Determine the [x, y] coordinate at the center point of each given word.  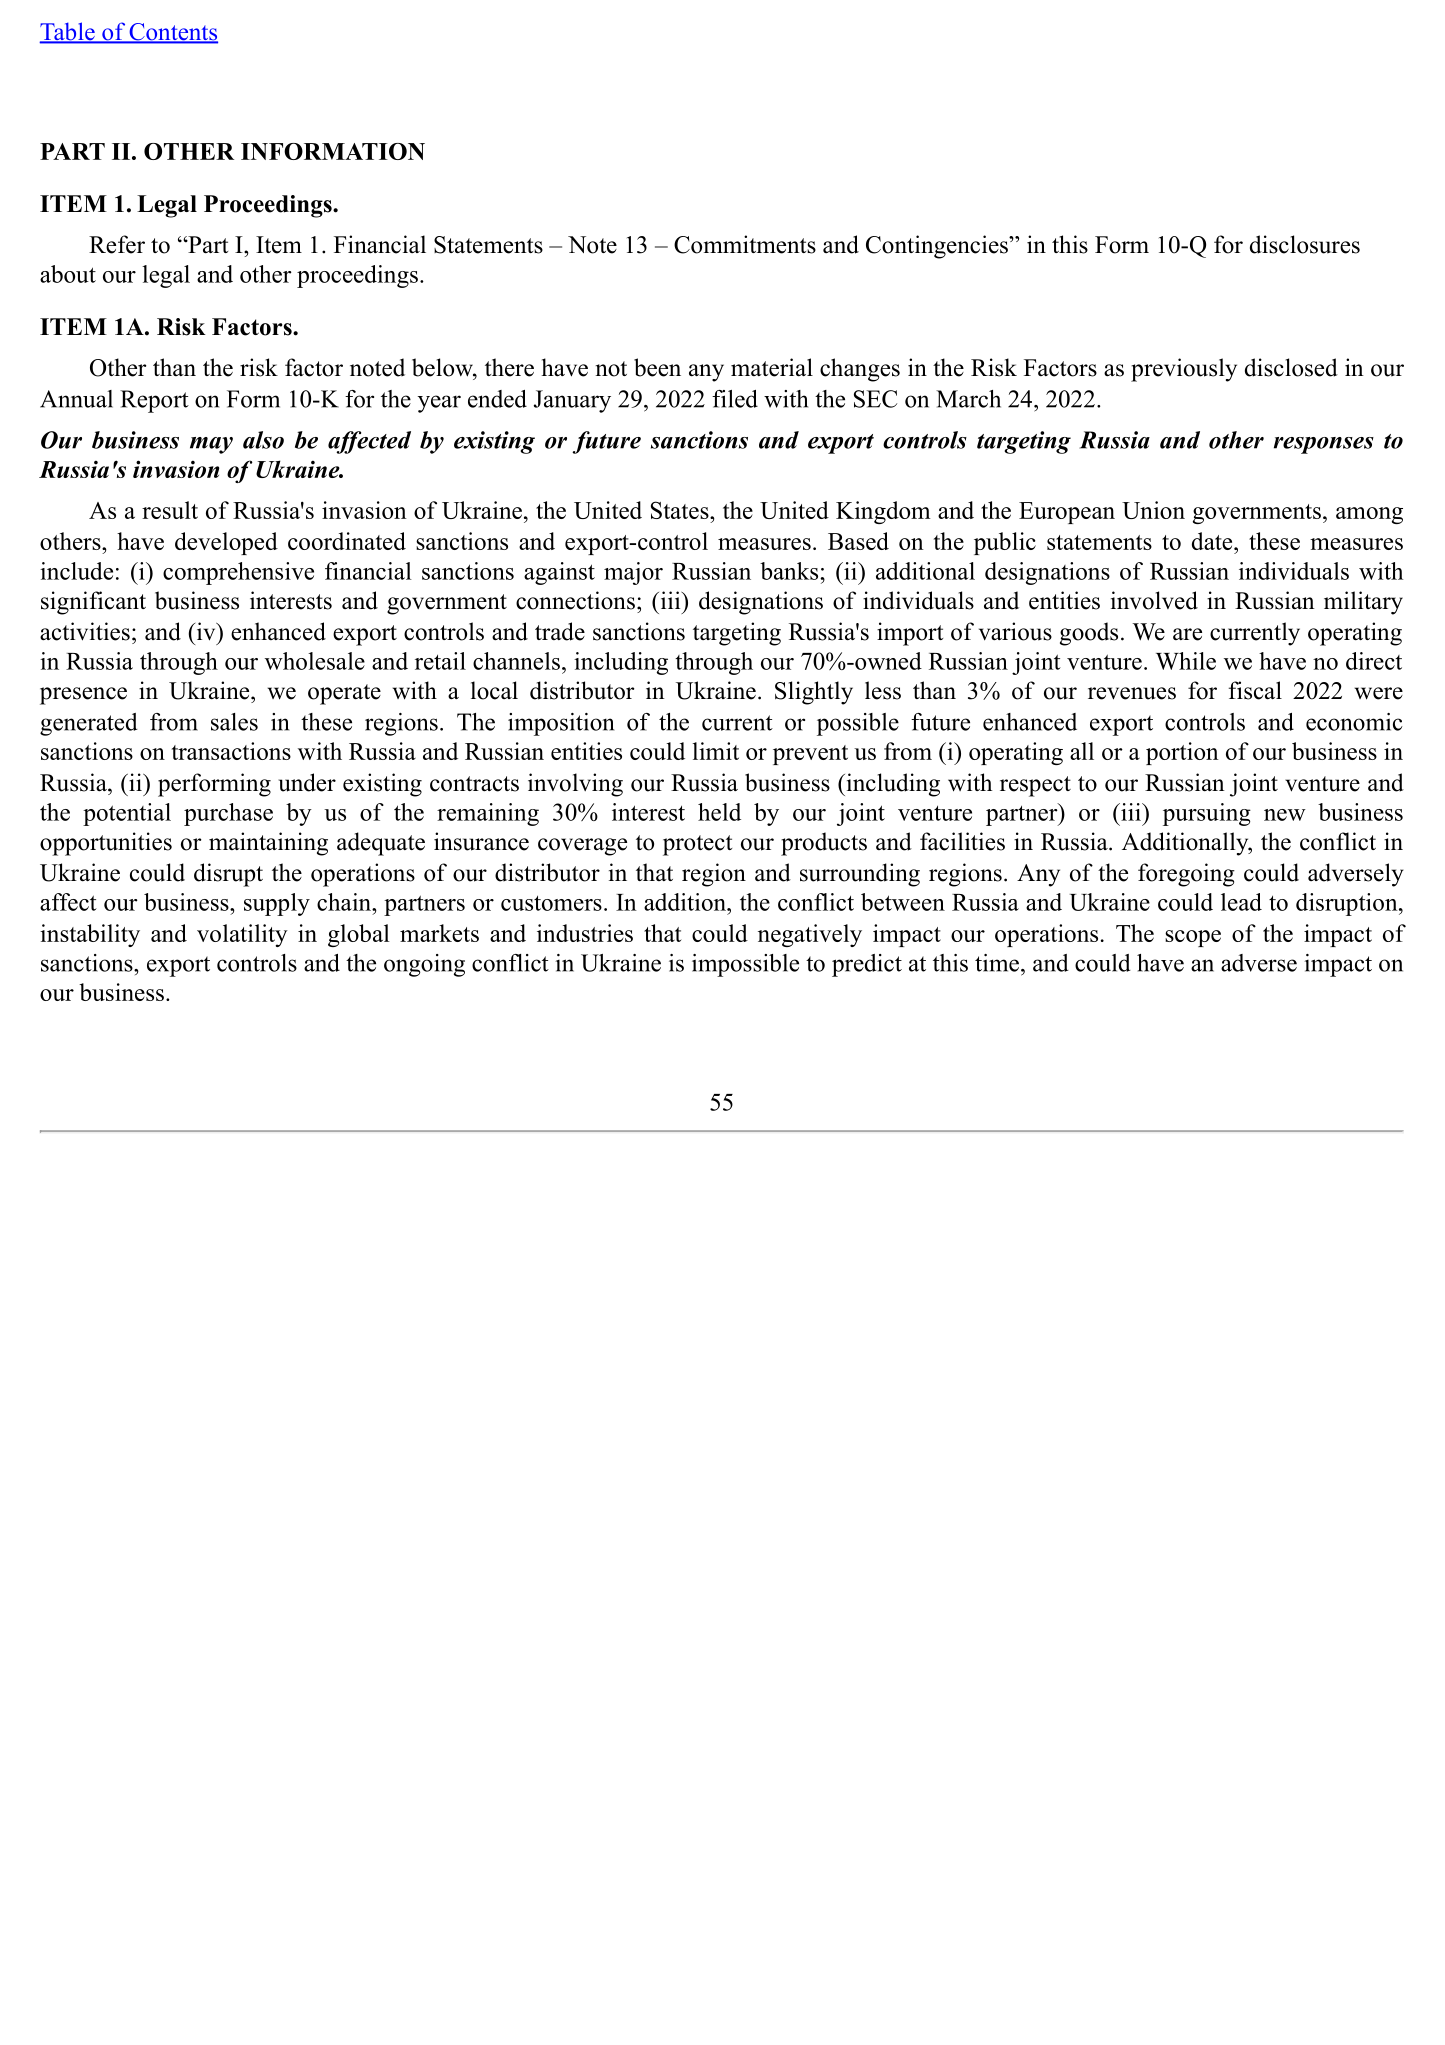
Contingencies [938, 247]
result [170, 510]
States [681, 510]
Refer [117, 244]
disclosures [1305, 244]
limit [716, 751]
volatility [242, 935]
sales [234, 722]
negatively [810, 935]
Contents [172, 33]
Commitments [745, 244]
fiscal [1255, 690]
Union [1153, 510]
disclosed [1291, 367]
